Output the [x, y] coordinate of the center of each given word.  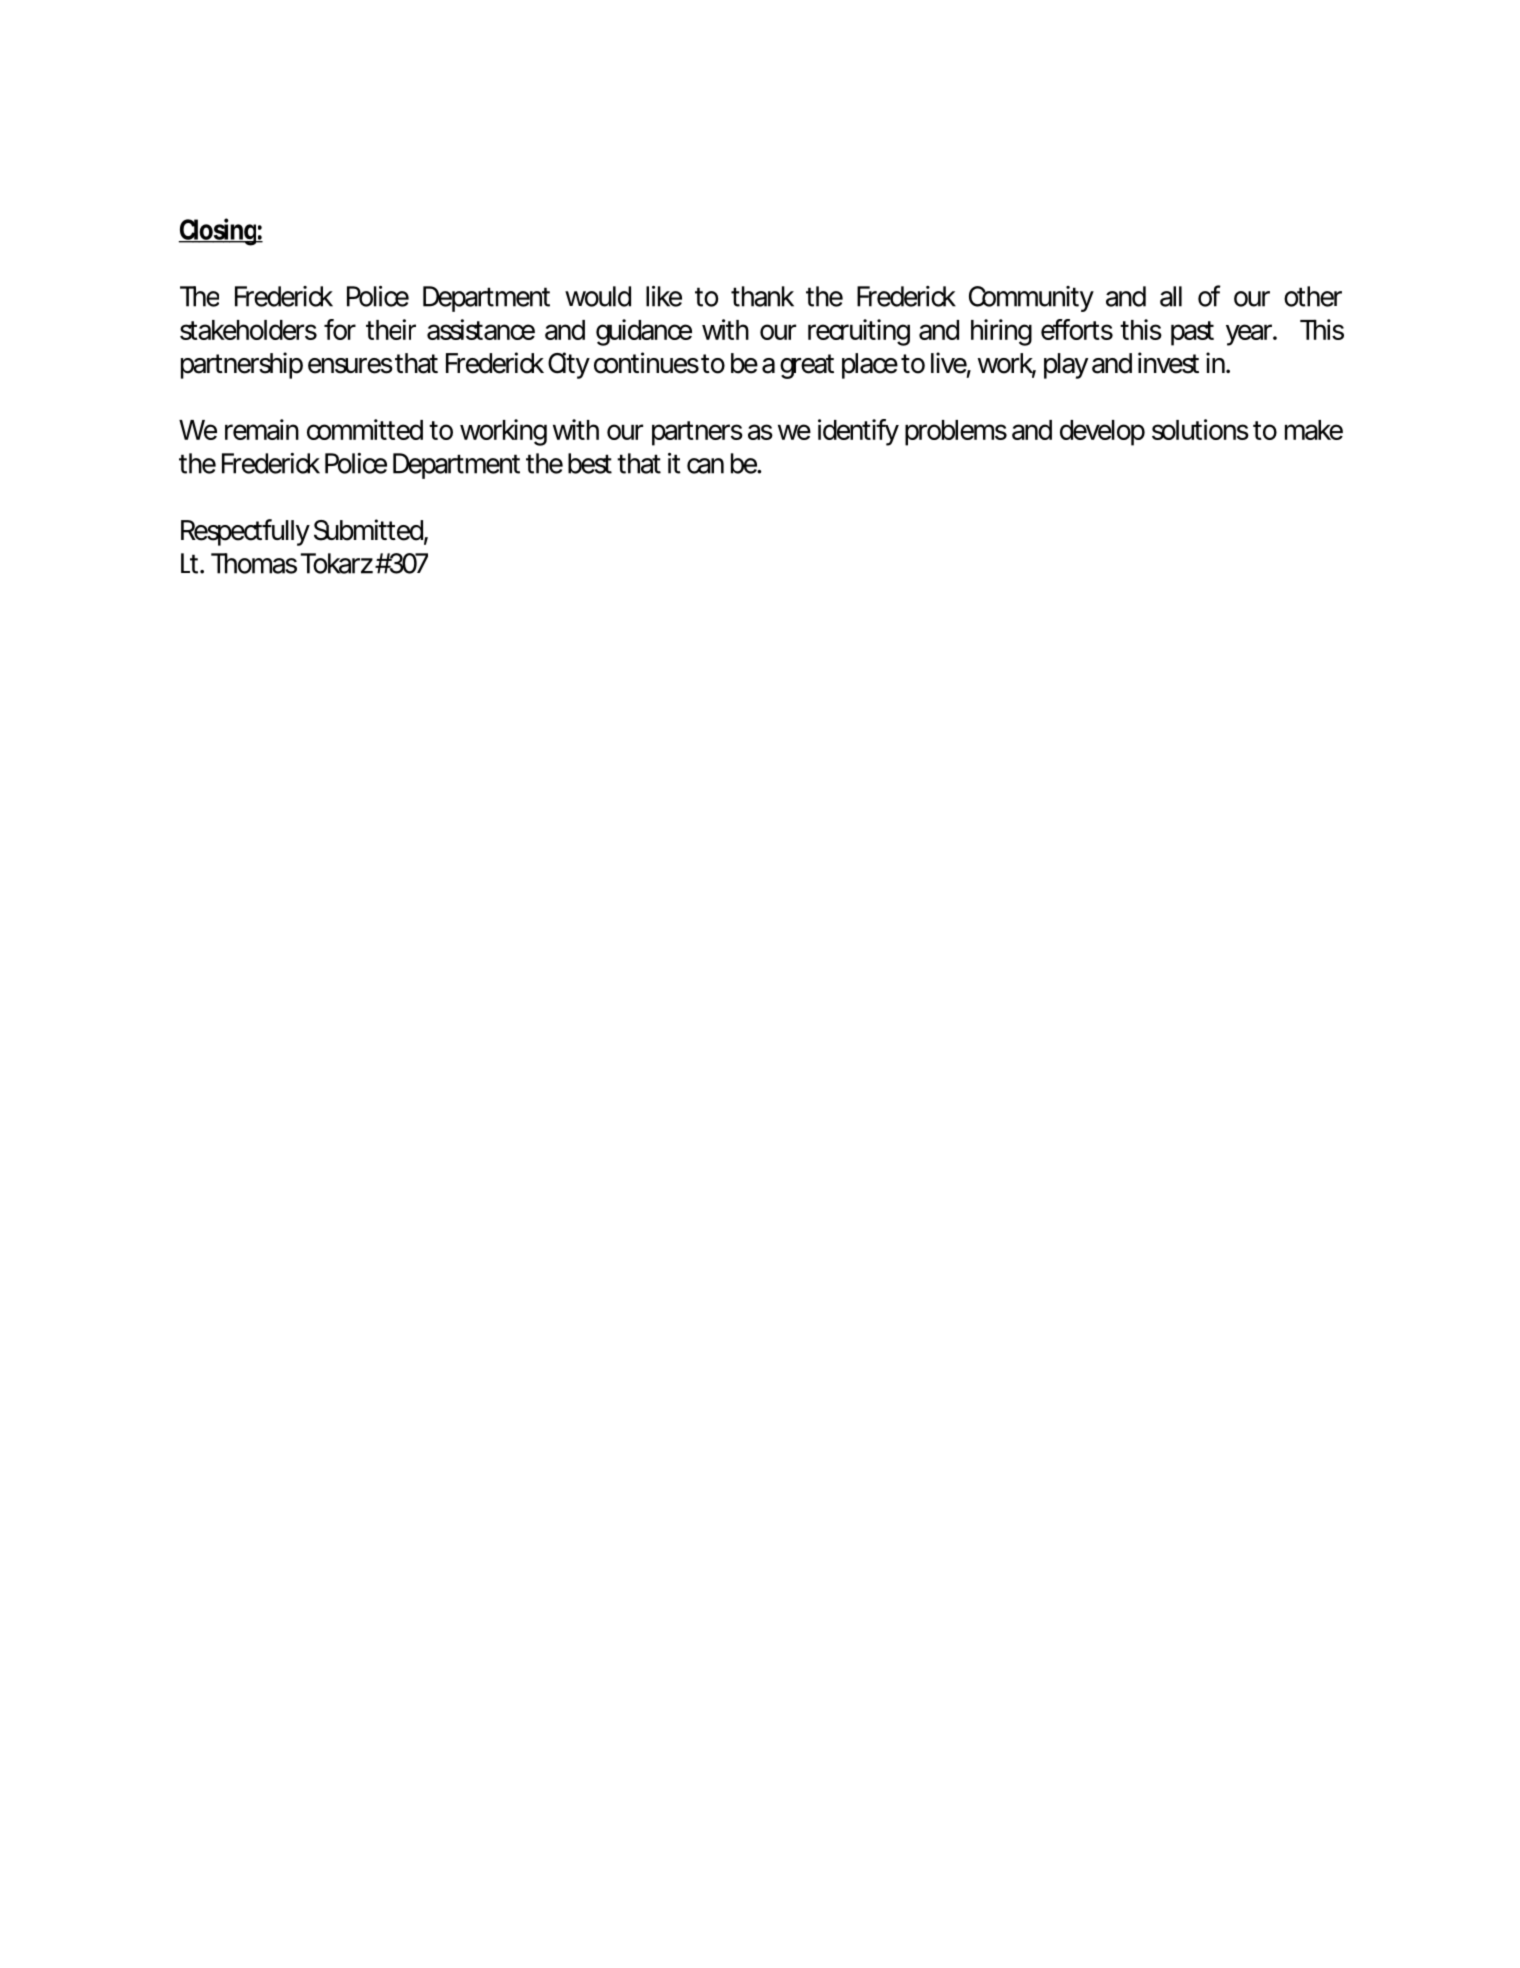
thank [762, 296]
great [807, 366]
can [705, 466]
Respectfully [245, 532]
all [1171, 296]
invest [1168, 363]
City [569, 365]
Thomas [254, 563]
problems [956, 433]
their [391, 329]
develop [1102, 433]
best [590, 463]
